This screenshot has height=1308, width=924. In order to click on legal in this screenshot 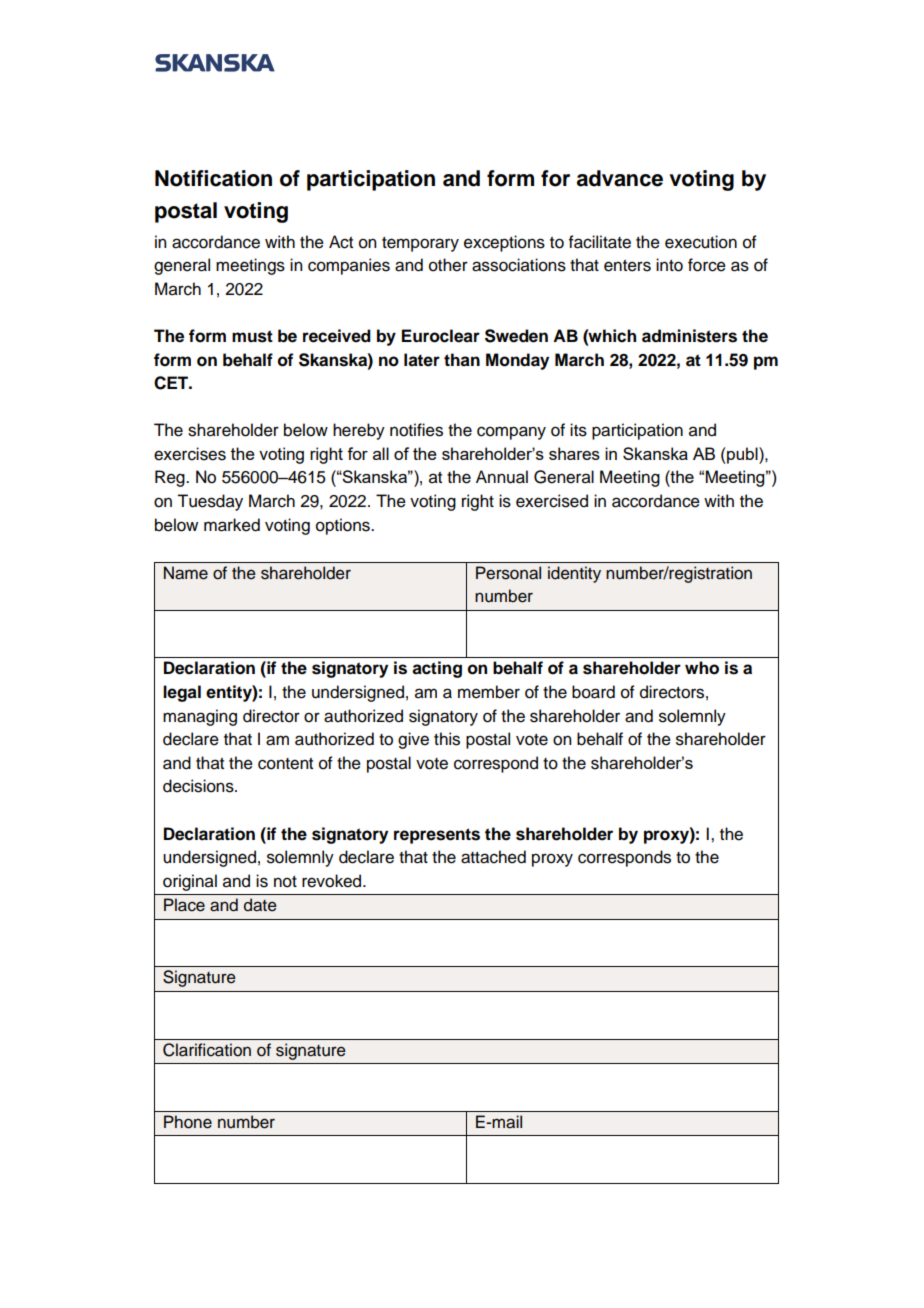, I will do `click(182, 693)`.
